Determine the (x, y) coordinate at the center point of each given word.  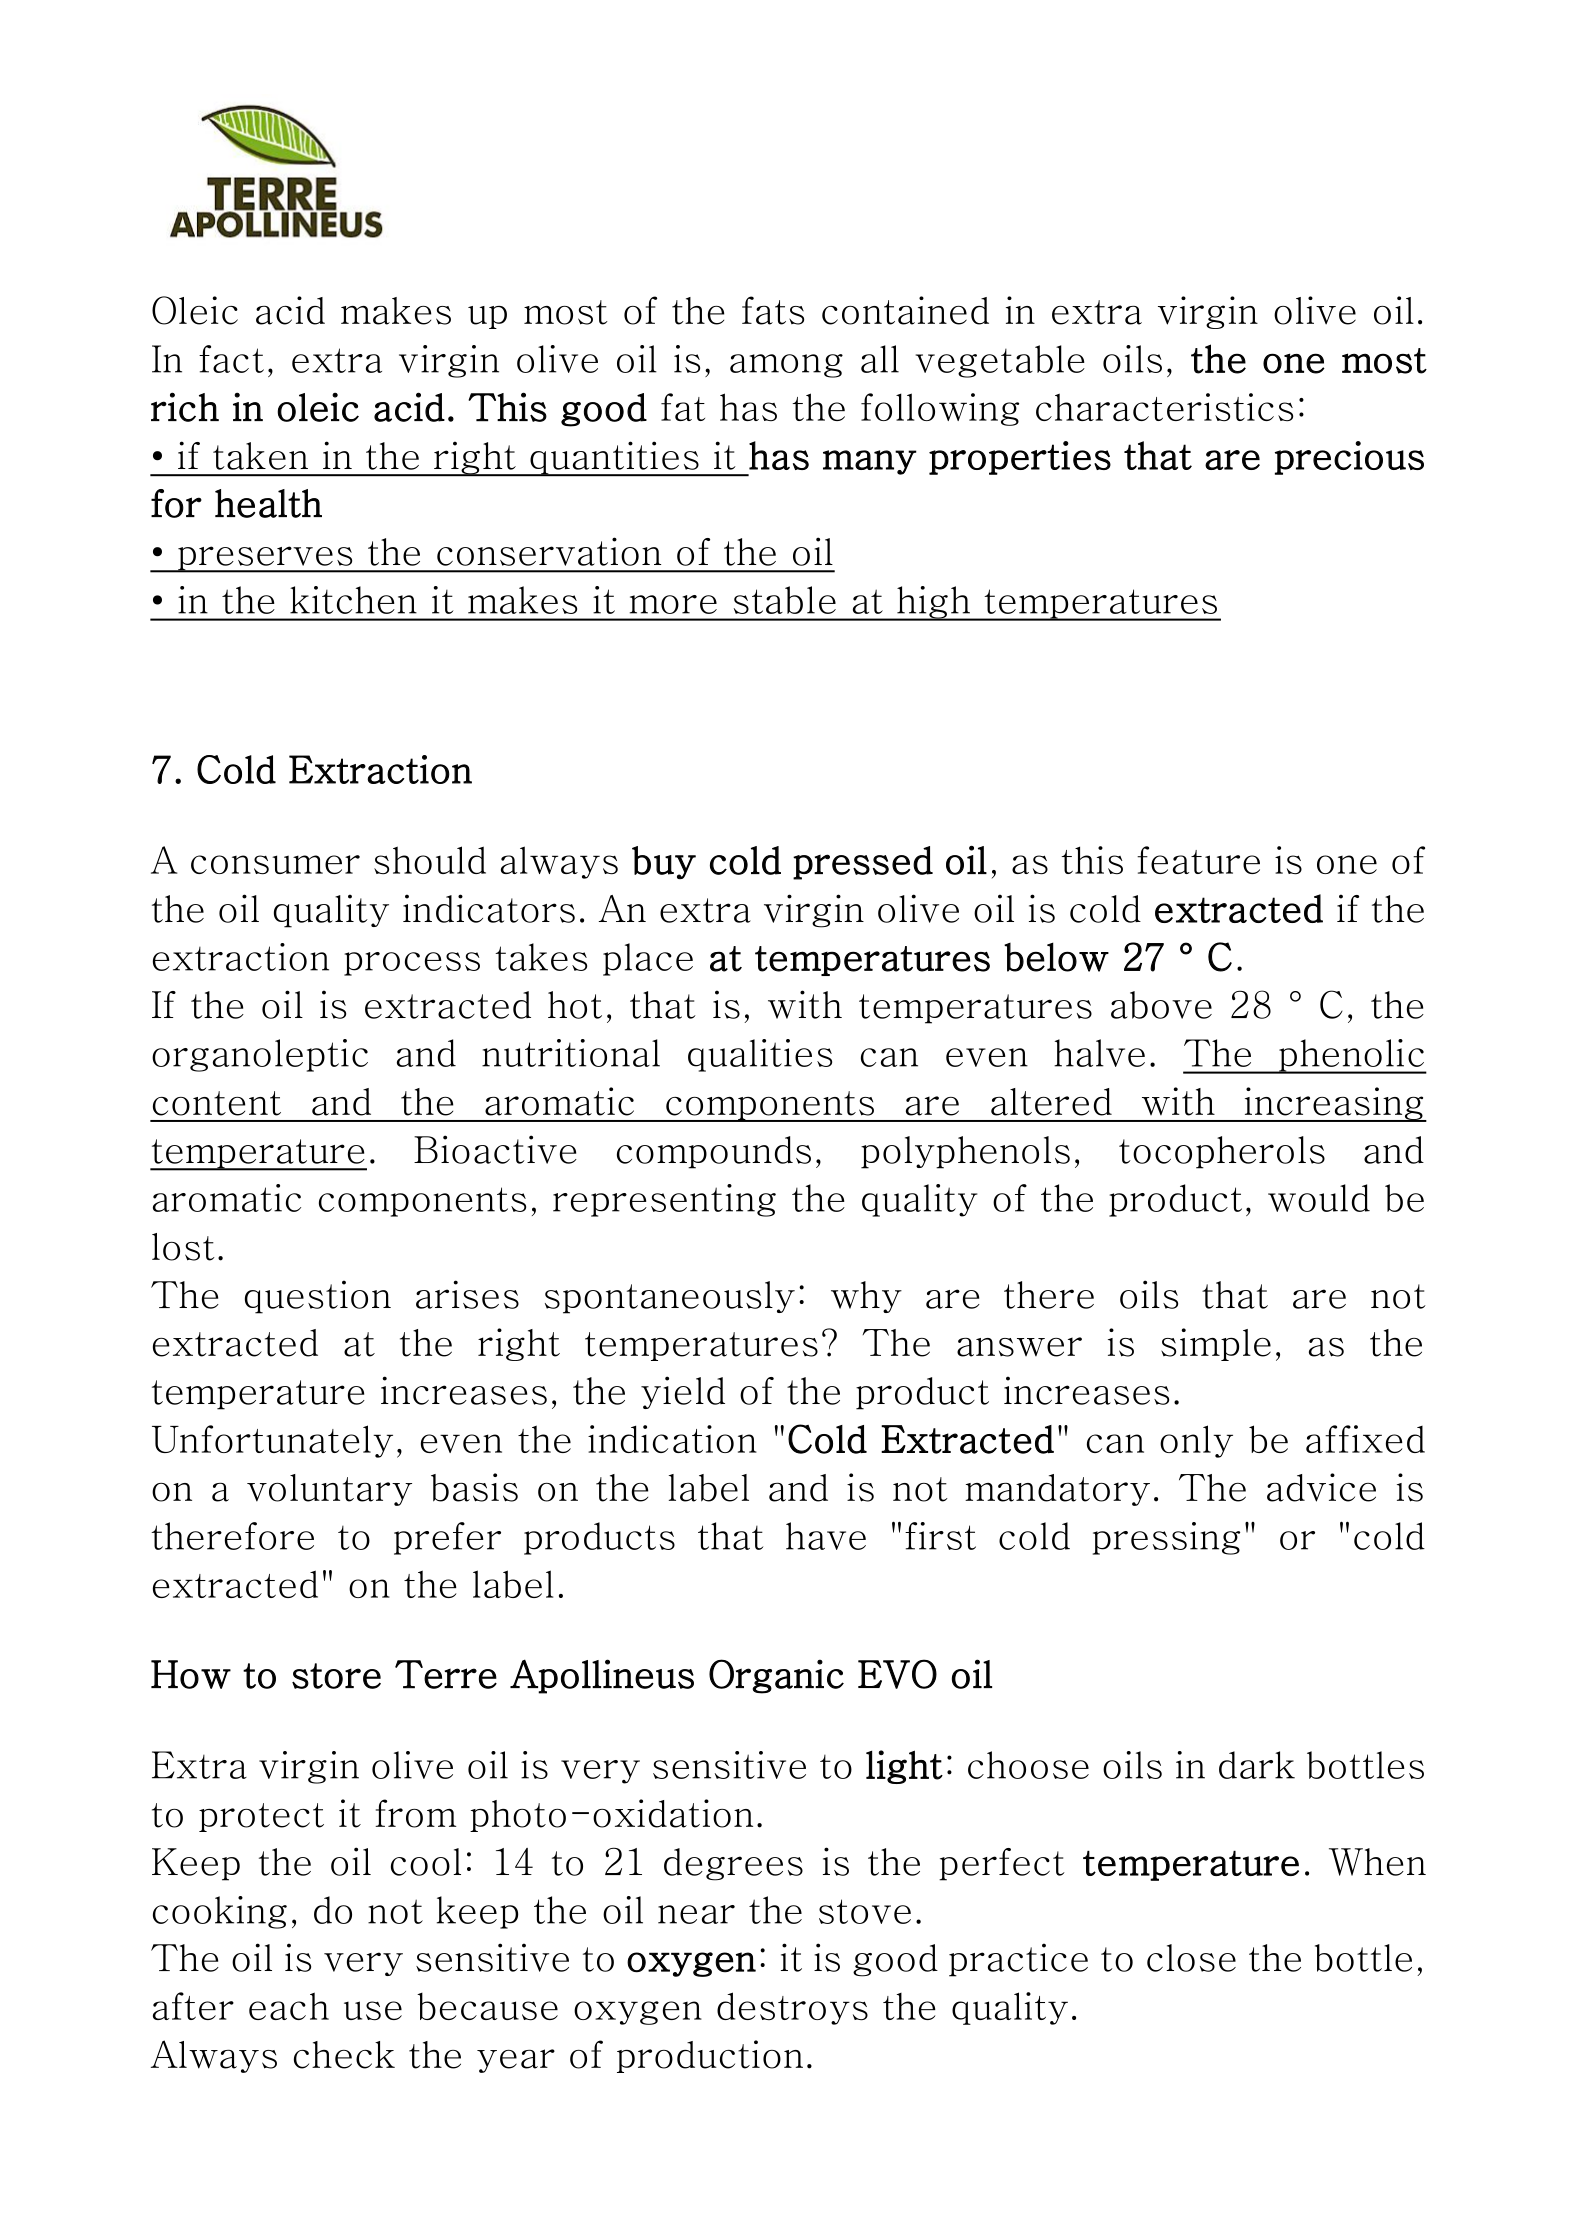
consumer (275, 865)
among (786, 366)
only (1196, 1441)
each (289, 2006)
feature (1198, 860)
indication (672, 1439)
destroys (792, 2008)
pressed (863, 863)
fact (231, 359)
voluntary (329, 1490)
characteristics (1164, 407)
